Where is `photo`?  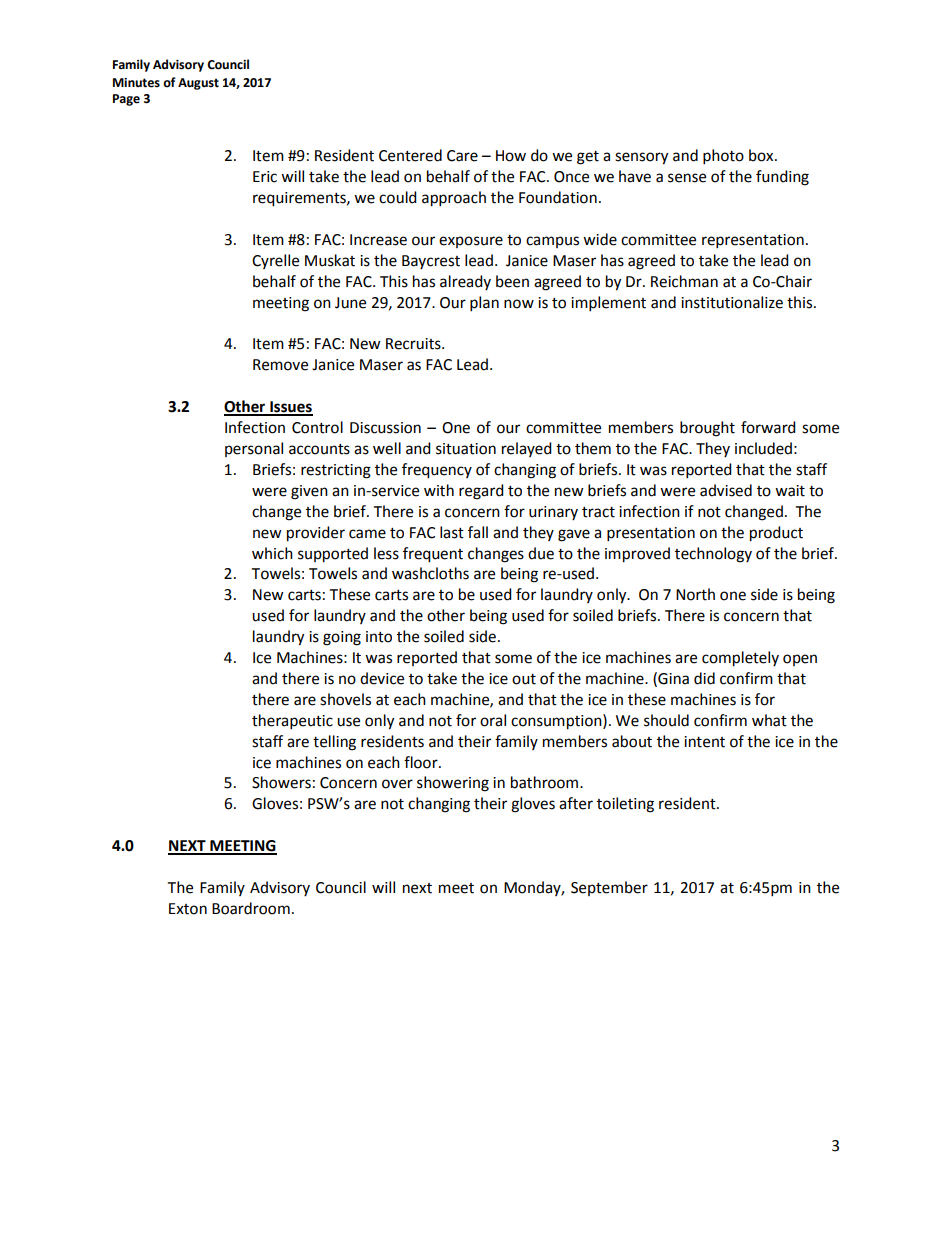 photo is located at coordinates (723, 157).
